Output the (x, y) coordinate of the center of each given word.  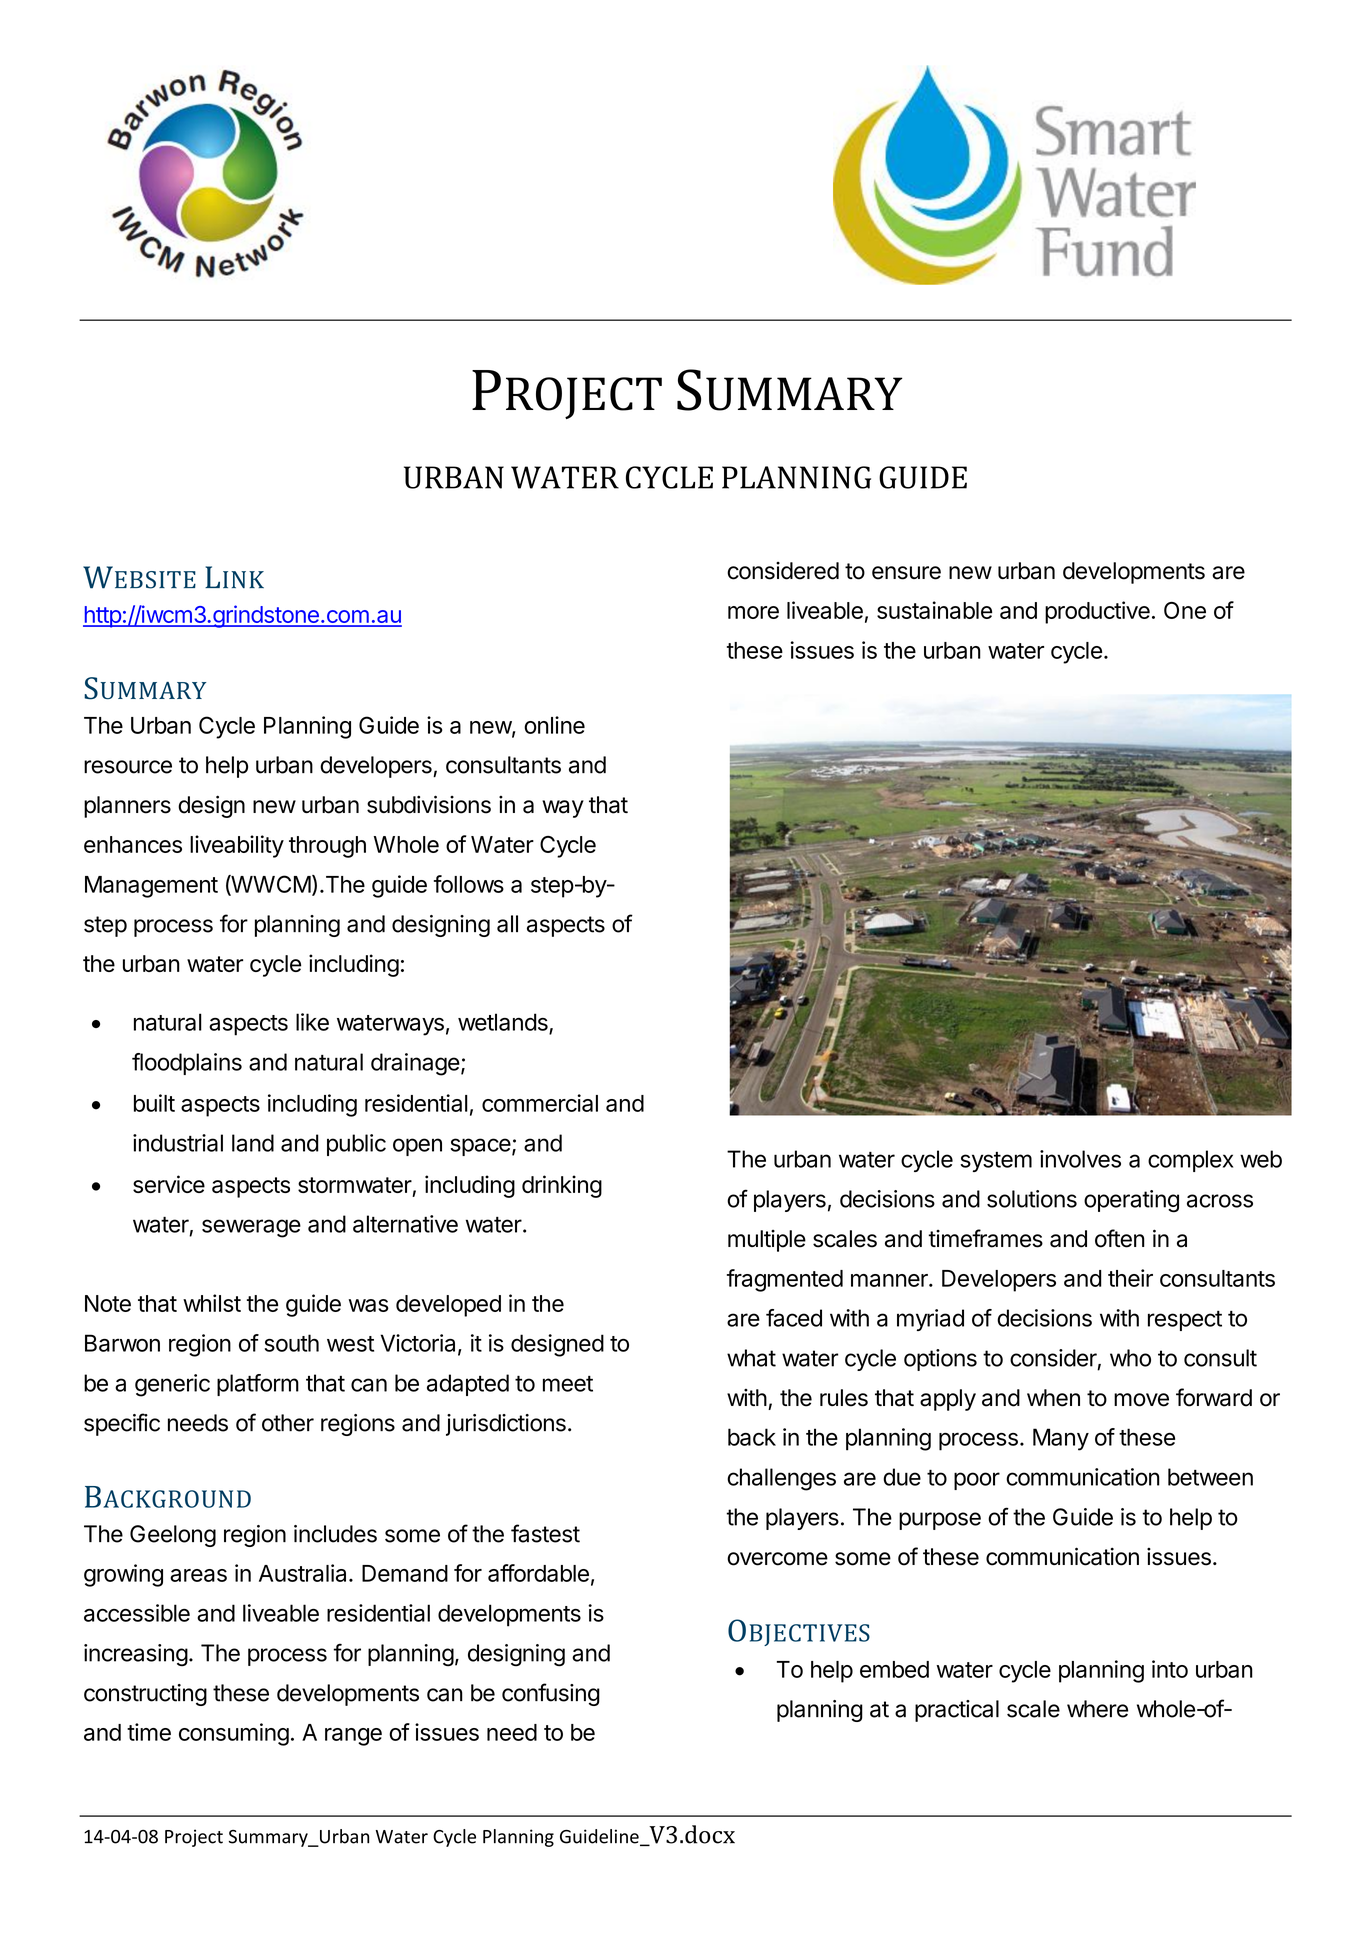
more (753, 612)
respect (1185, 1321)
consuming (234, 1734)
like (312, 1022)
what (751, 1358)
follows (469, 884)
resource (128, 767)
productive (1097, 612)
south (292, 1343)
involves (1080, 1159)
